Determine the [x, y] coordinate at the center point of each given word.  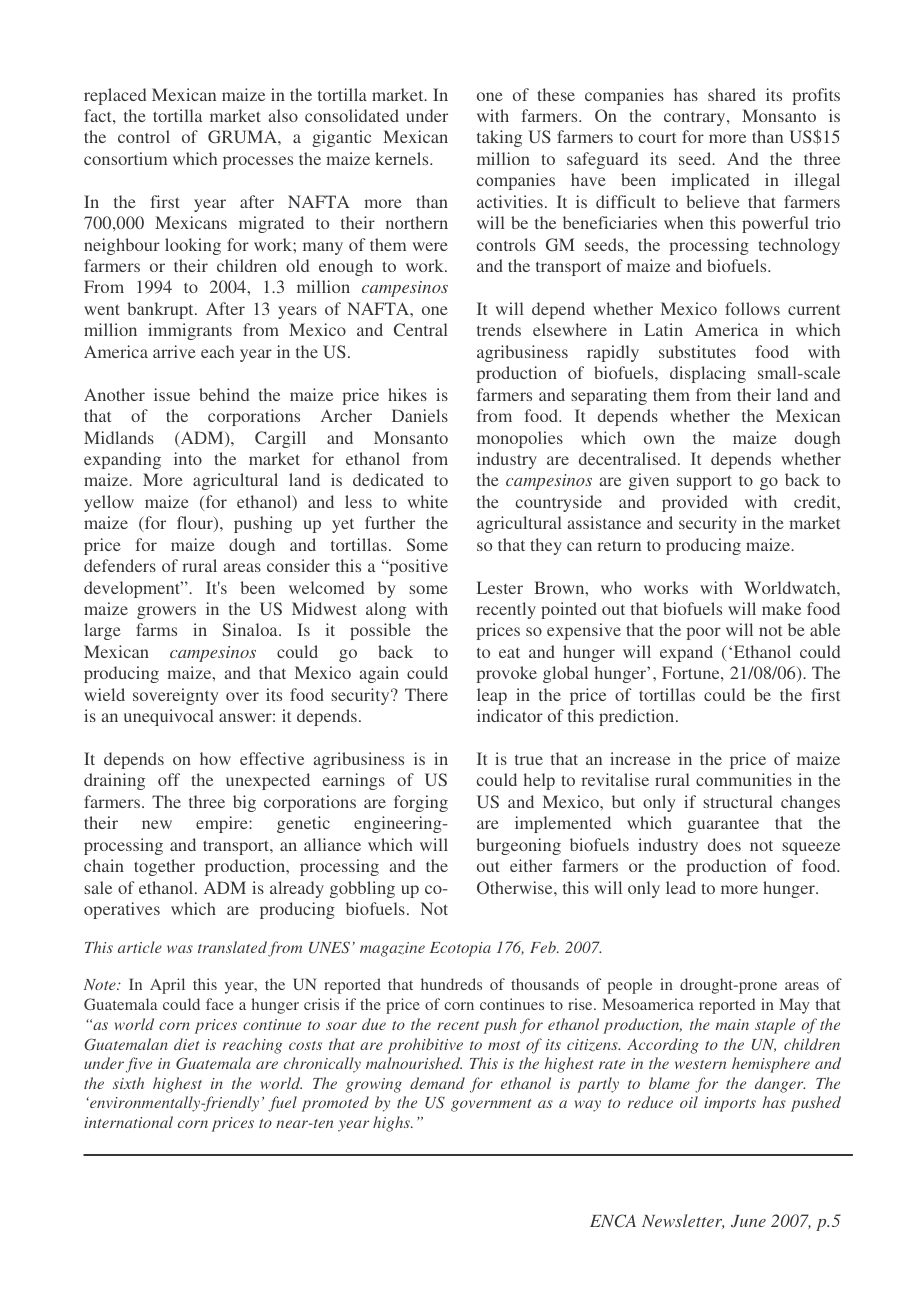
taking [499, 138]
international [128, 1122]
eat [509, 653]
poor [704, 633]
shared [732, 94]
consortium [125, 158]
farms [156, 629]
